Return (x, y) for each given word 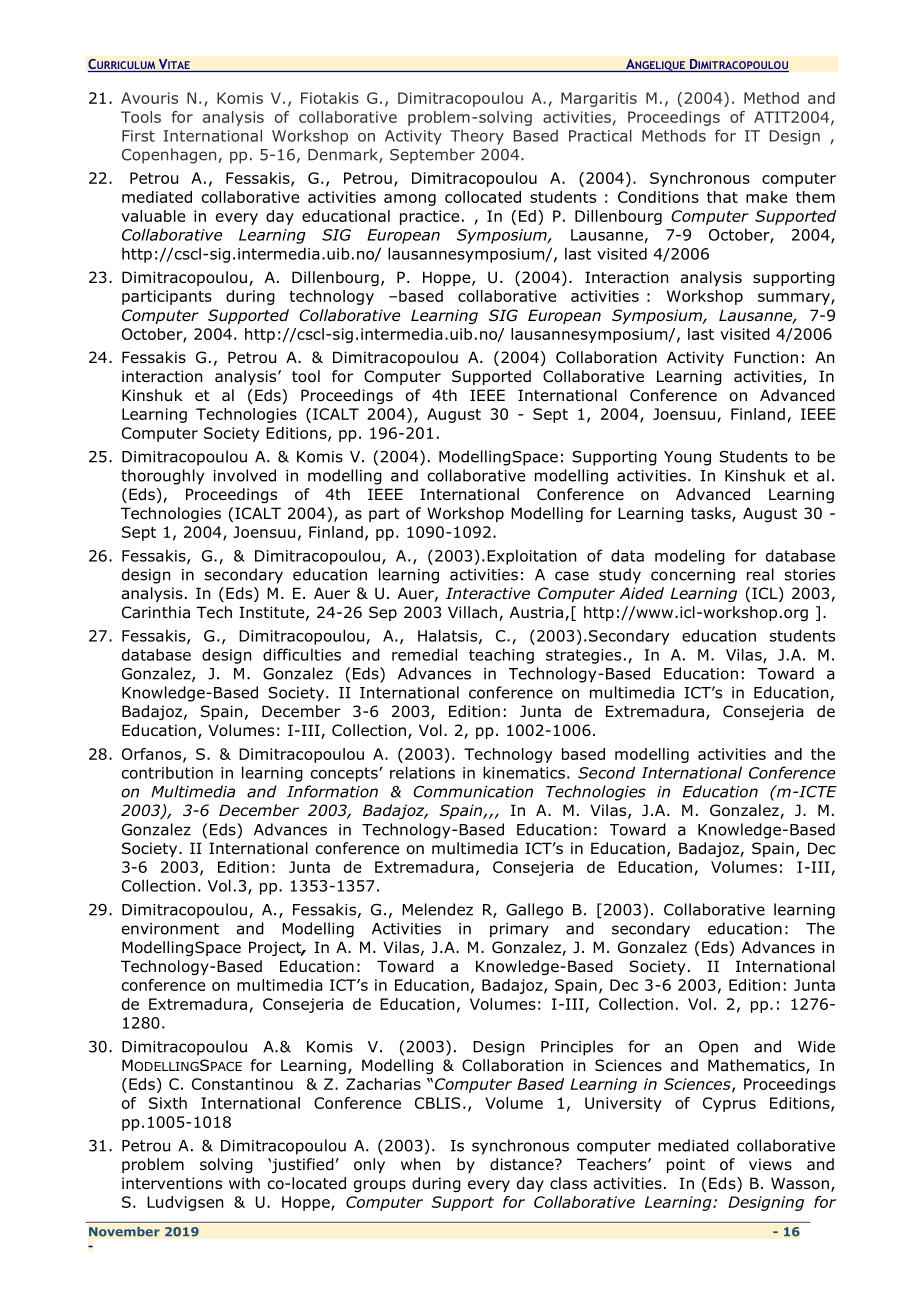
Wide (816, 1046)
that (722, 197)
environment (170, 929)
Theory (477, 137)
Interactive (488, 593)
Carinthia (156, 612)
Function (766, 357)
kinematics (524, 772)
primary (519, 930)
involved (245, 475)
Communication (473, 792)
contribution (167, 772)
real (760, 574)
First (138, 136)
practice (429, 217)
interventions (172, 1183)
